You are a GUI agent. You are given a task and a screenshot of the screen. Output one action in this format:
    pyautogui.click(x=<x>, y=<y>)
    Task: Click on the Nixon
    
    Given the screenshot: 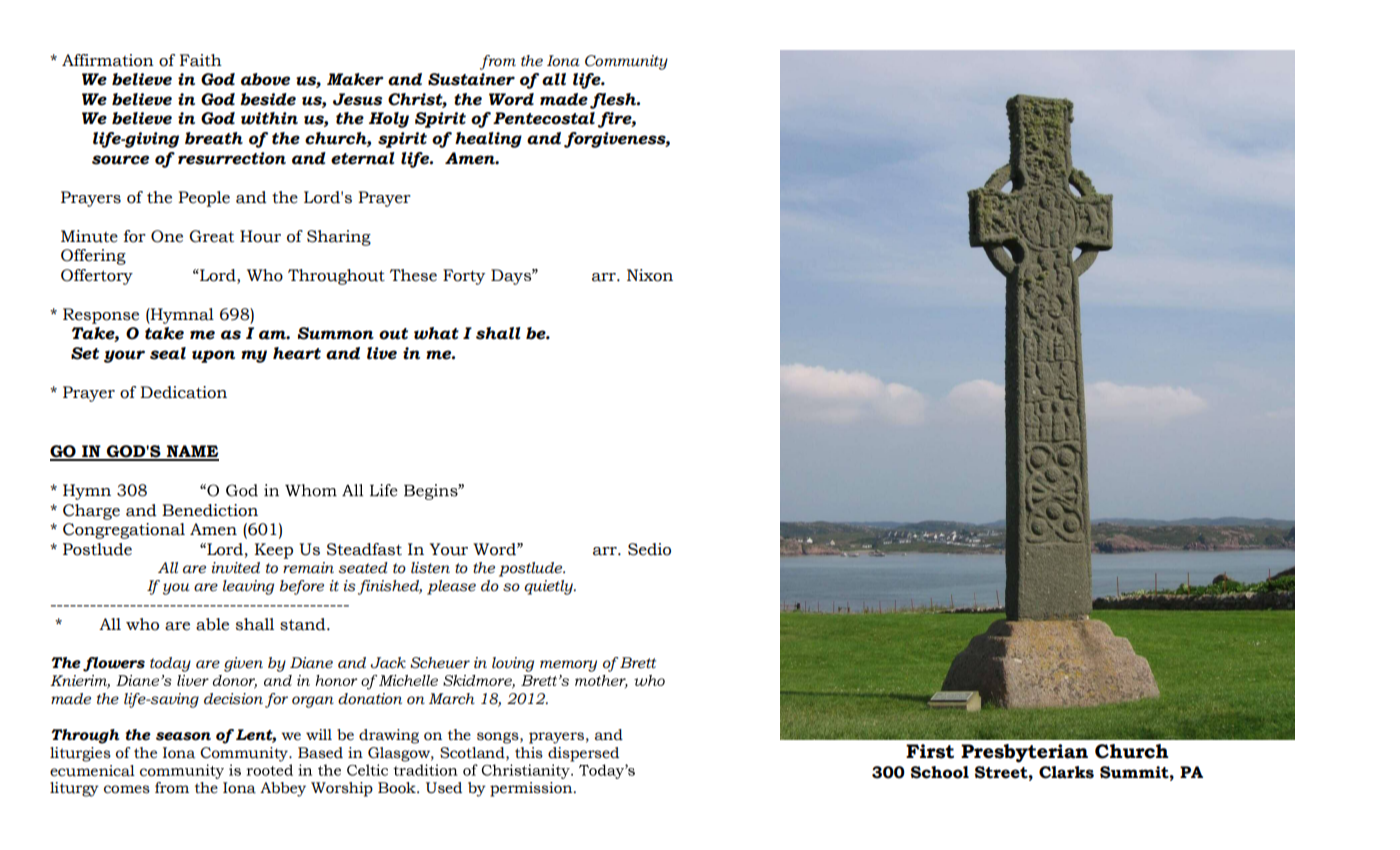 What is the action you would take?
    pyautogui.click(x=650, y=275)
